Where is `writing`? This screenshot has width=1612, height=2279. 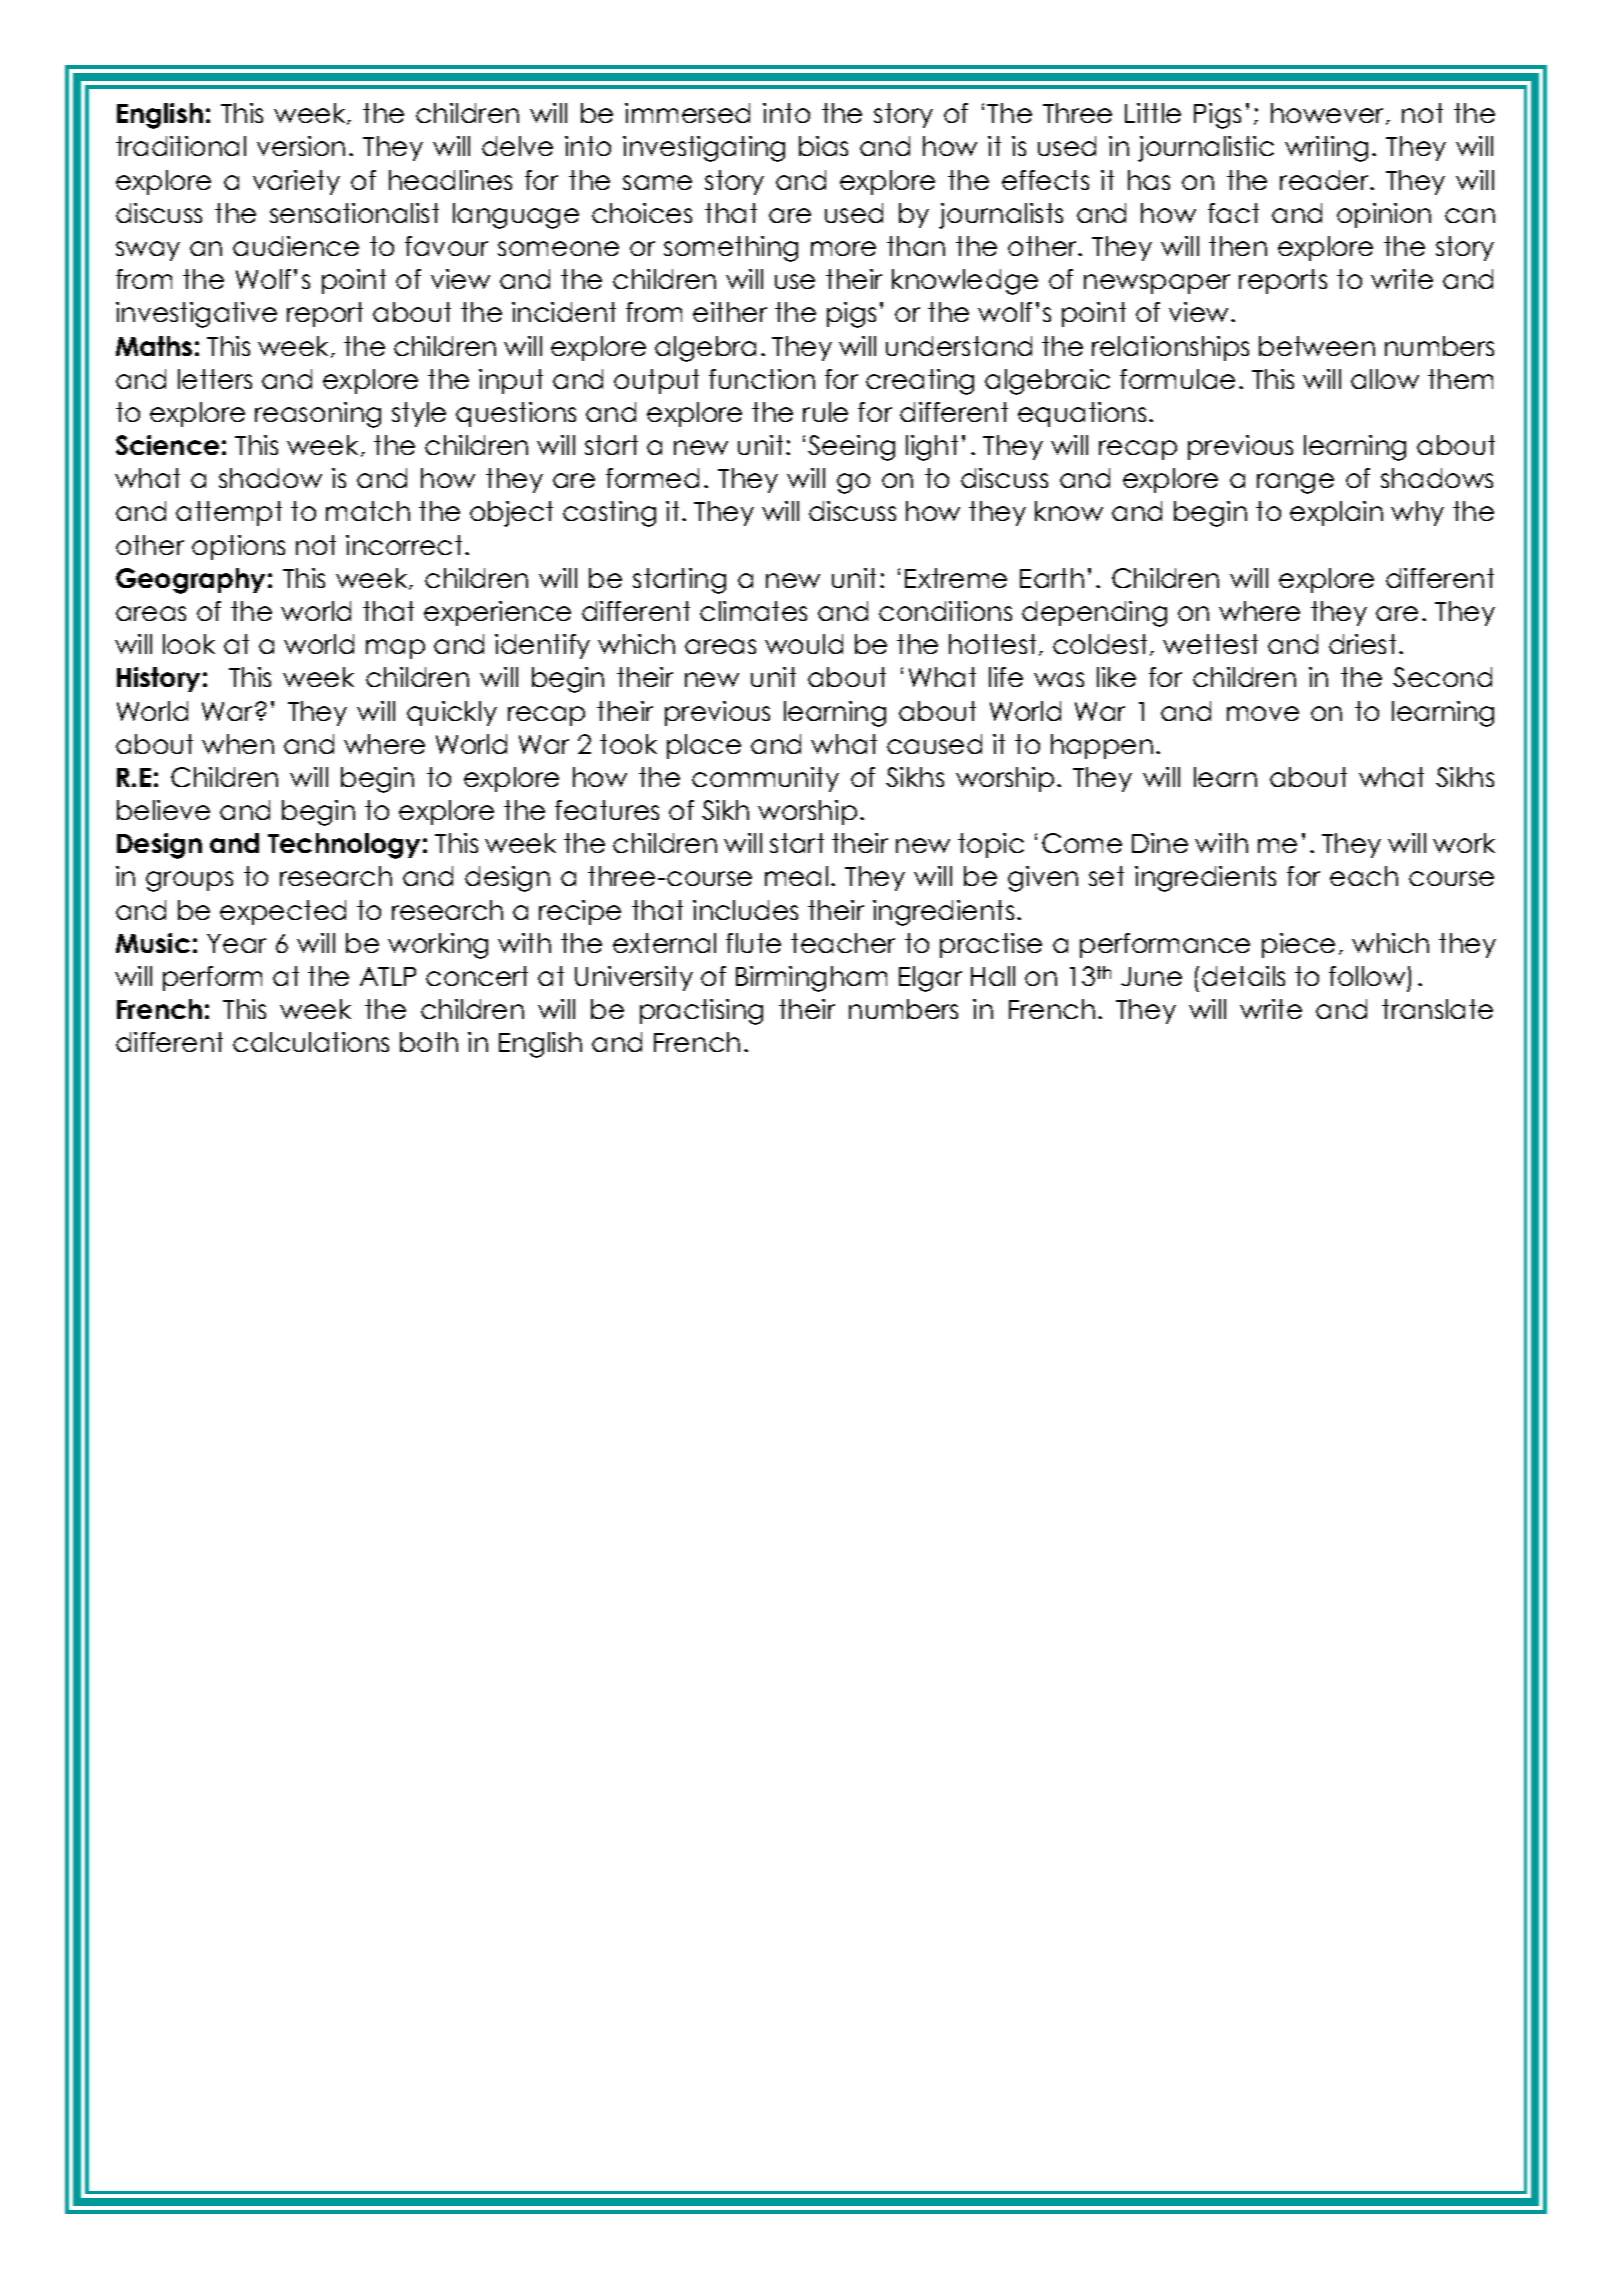
writing is located at coordinates (1326, 149).
